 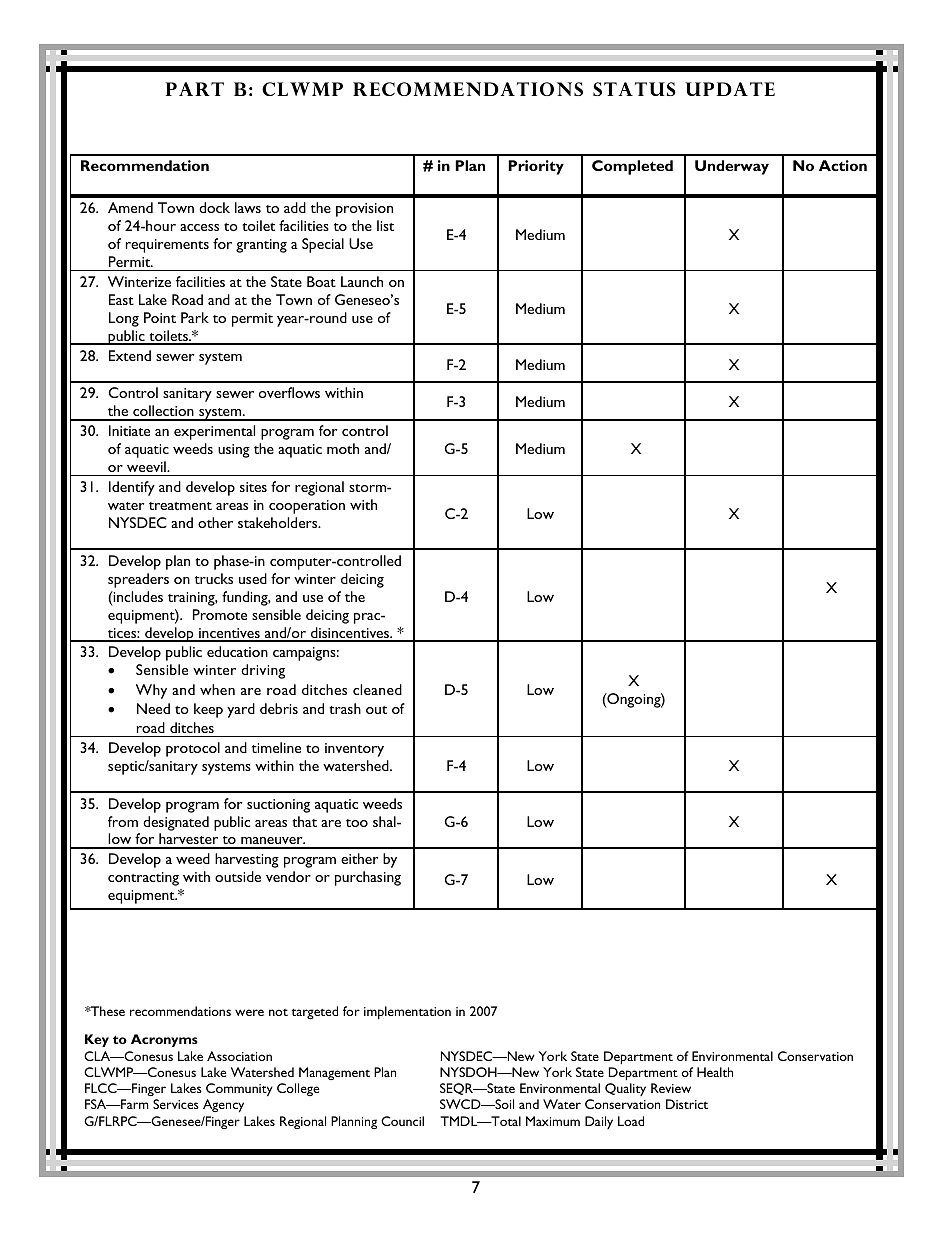 What do you see at coordinates (220, 614) in the screenshot?
I see `Promote` at bounding box center [220, 614].
